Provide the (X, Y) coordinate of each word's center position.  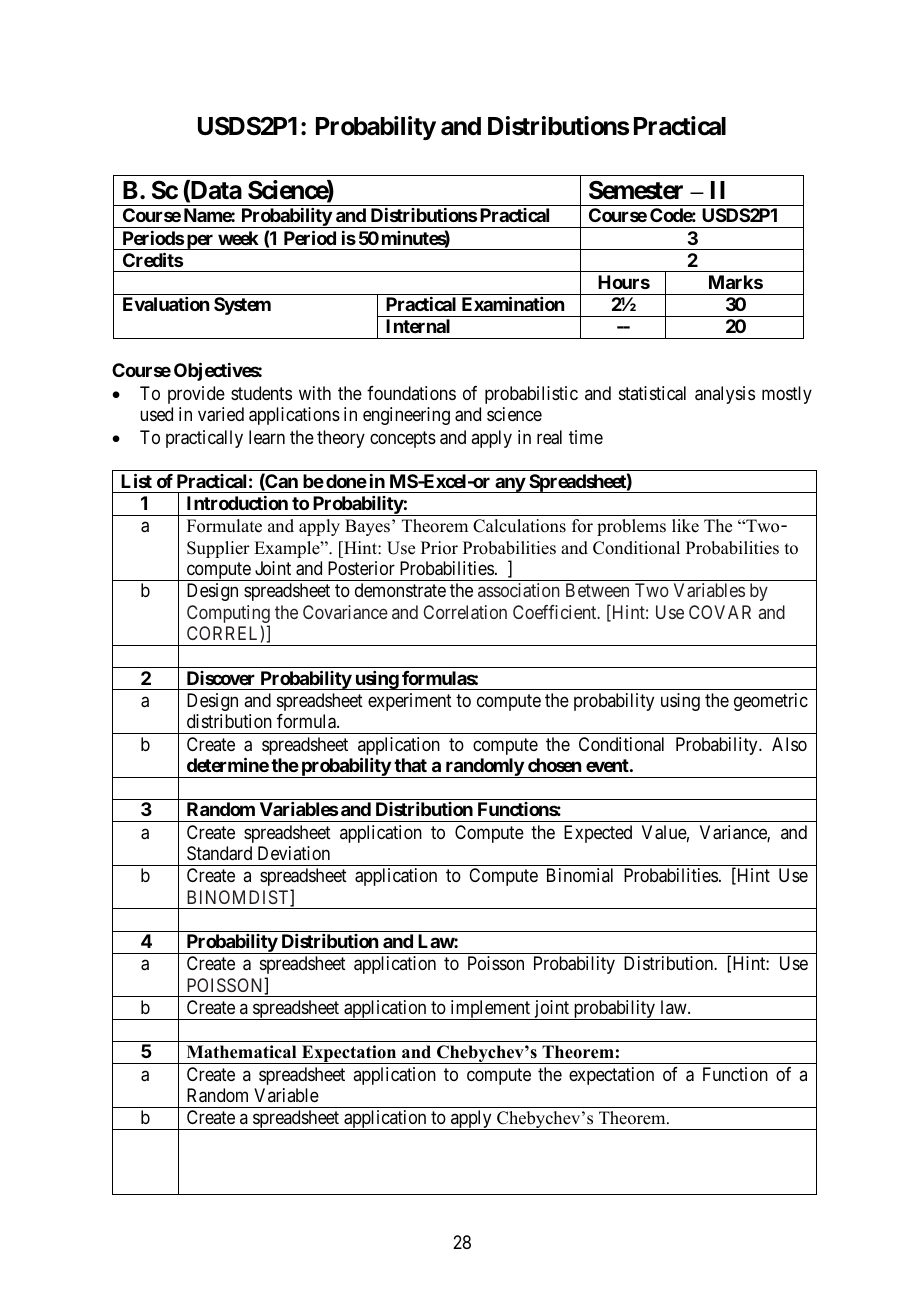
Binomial (580, 875)
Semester (636, 190)
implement (490, 1010)
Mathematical (241, 1052)
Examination (513, 303)
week (238, 238)
